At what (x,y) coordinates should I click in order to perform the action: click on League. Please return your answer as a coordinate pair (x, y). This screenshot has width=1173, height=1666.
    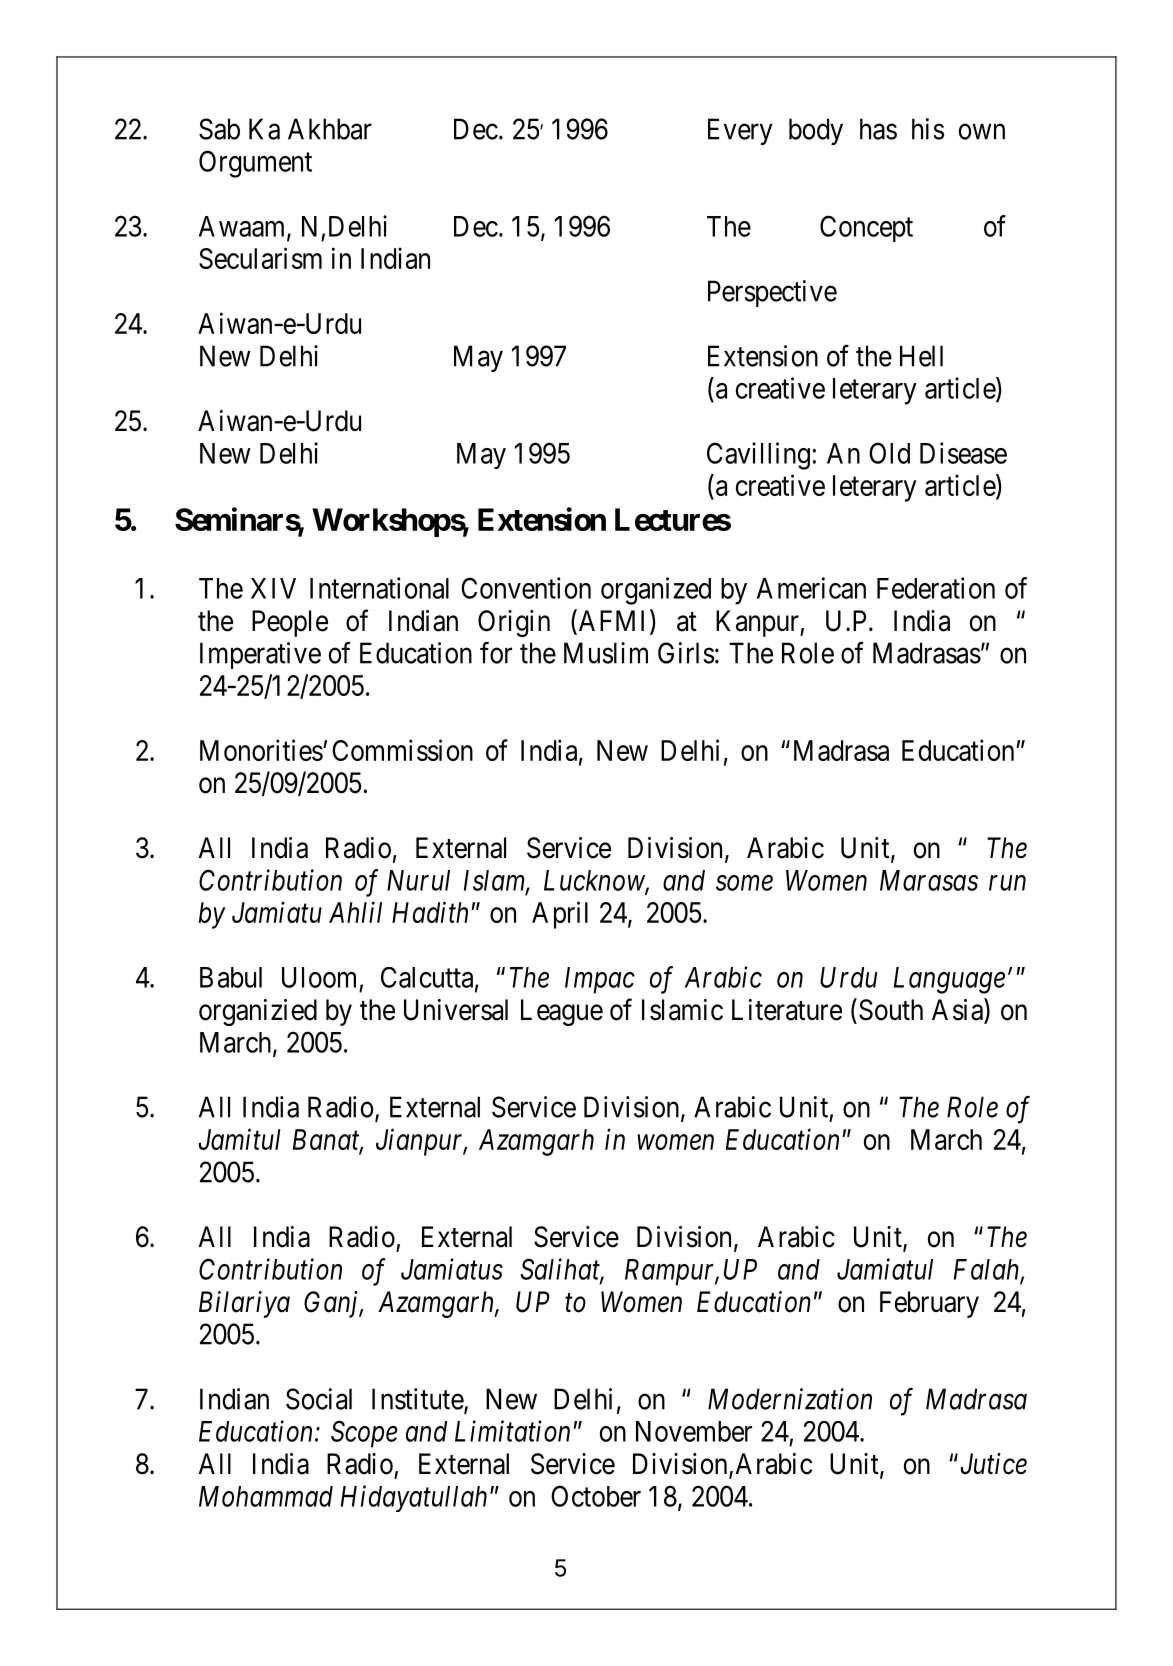
    Looking at the image, I should click on (562, 1012).
